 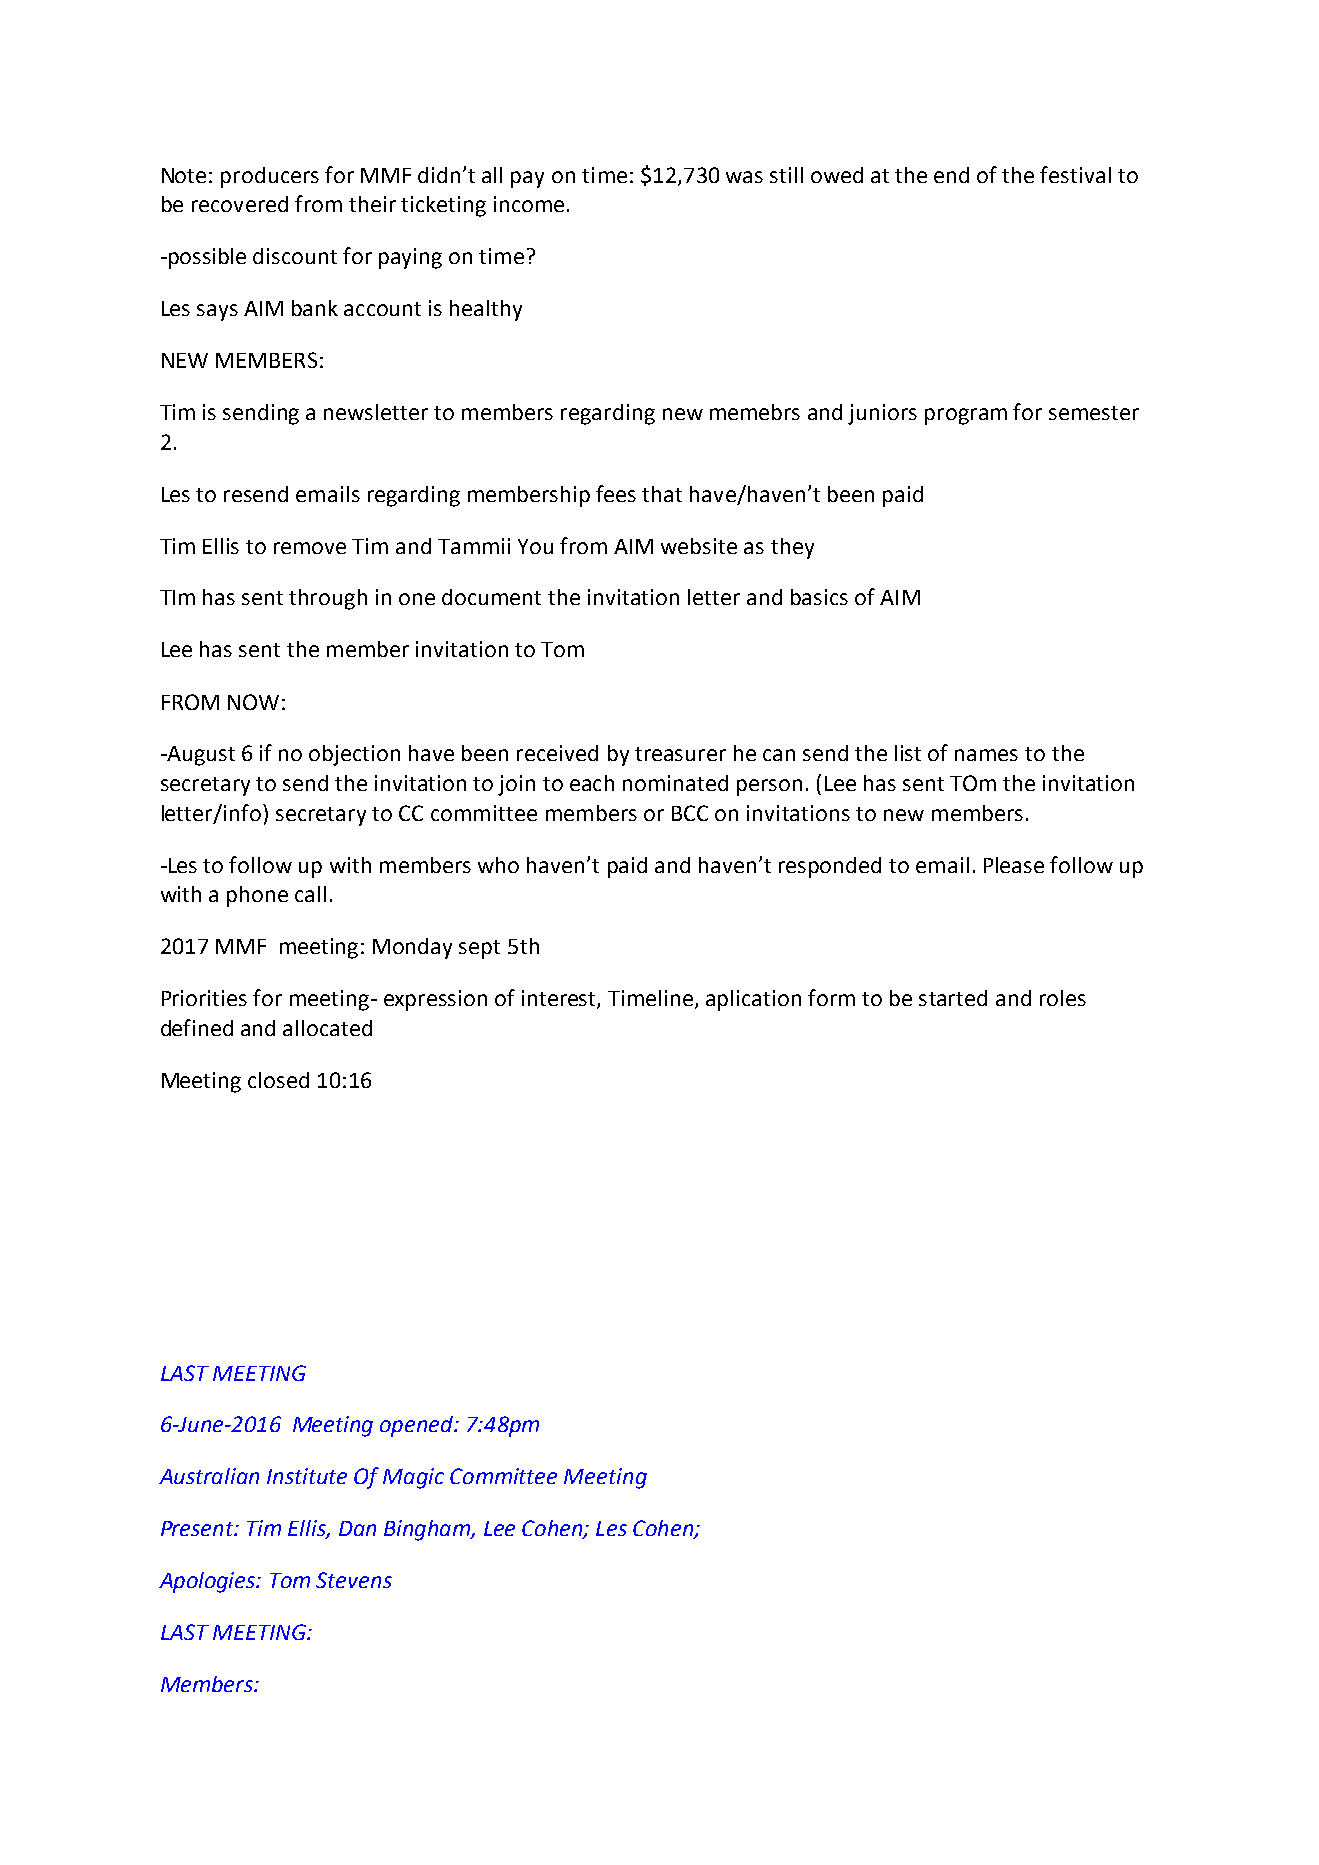 What do you see at coordinates (278, 1080) in the screenshot?
I see `closed` at bounding box center [278, 1080].
